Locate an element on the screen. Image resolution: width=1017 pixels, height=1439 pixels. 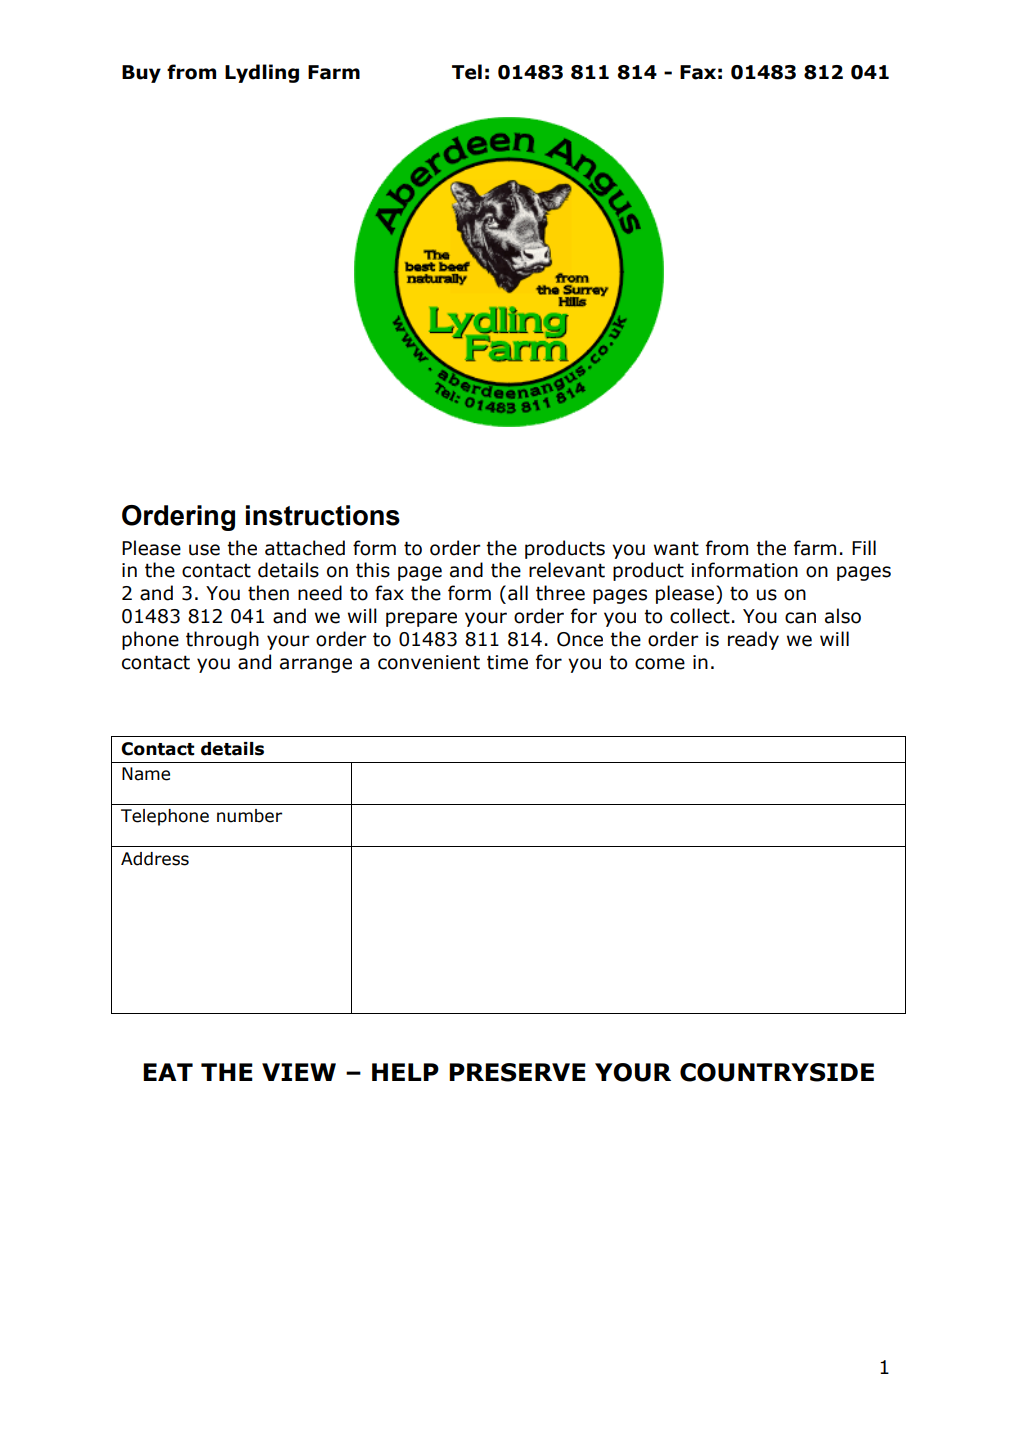
relevant is located at coordinates (567, 570).
